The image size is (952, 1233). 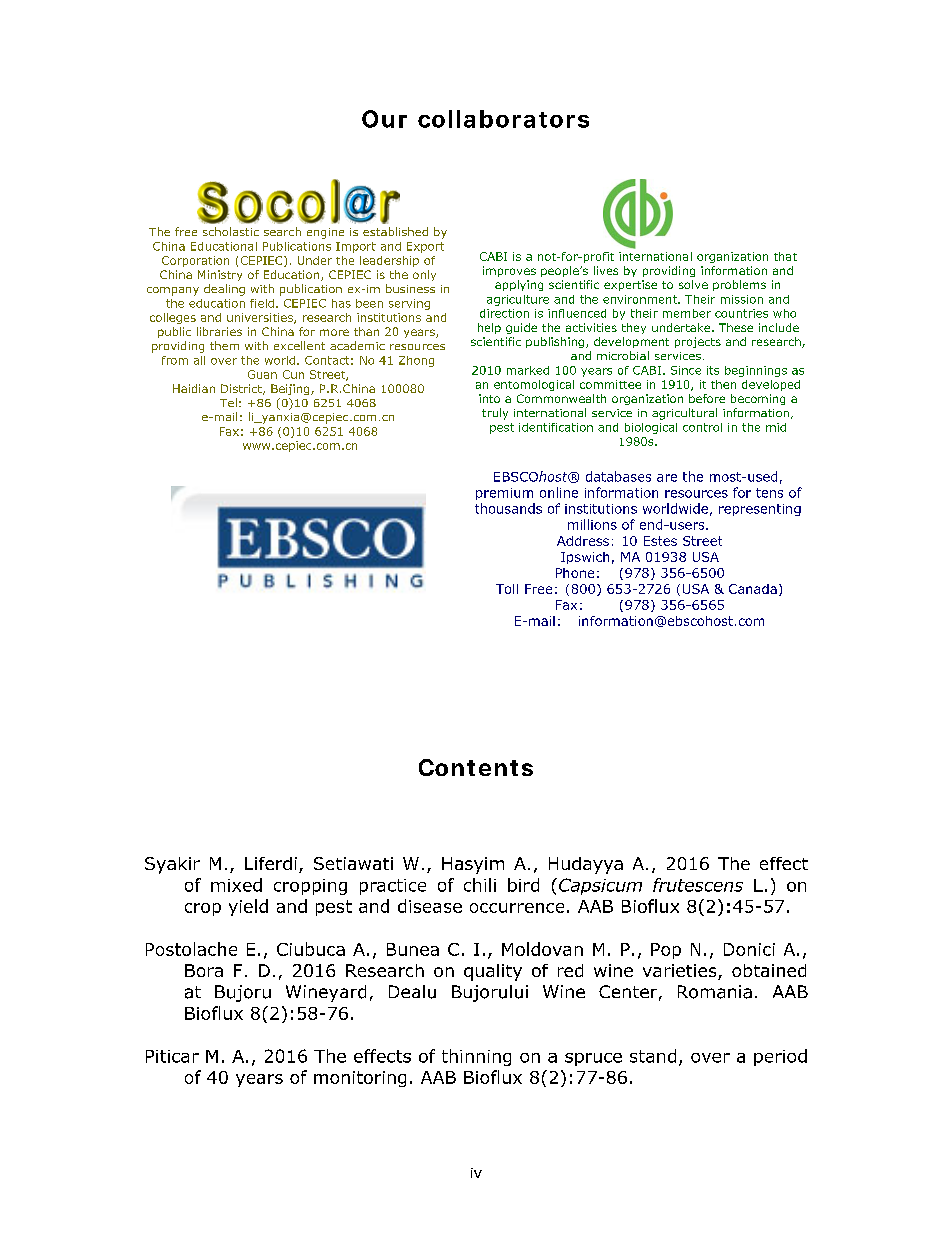 What do you see at coordinates (507, 589) in the screenshot?
I see `Toll` at bounding box center [507, 589].
